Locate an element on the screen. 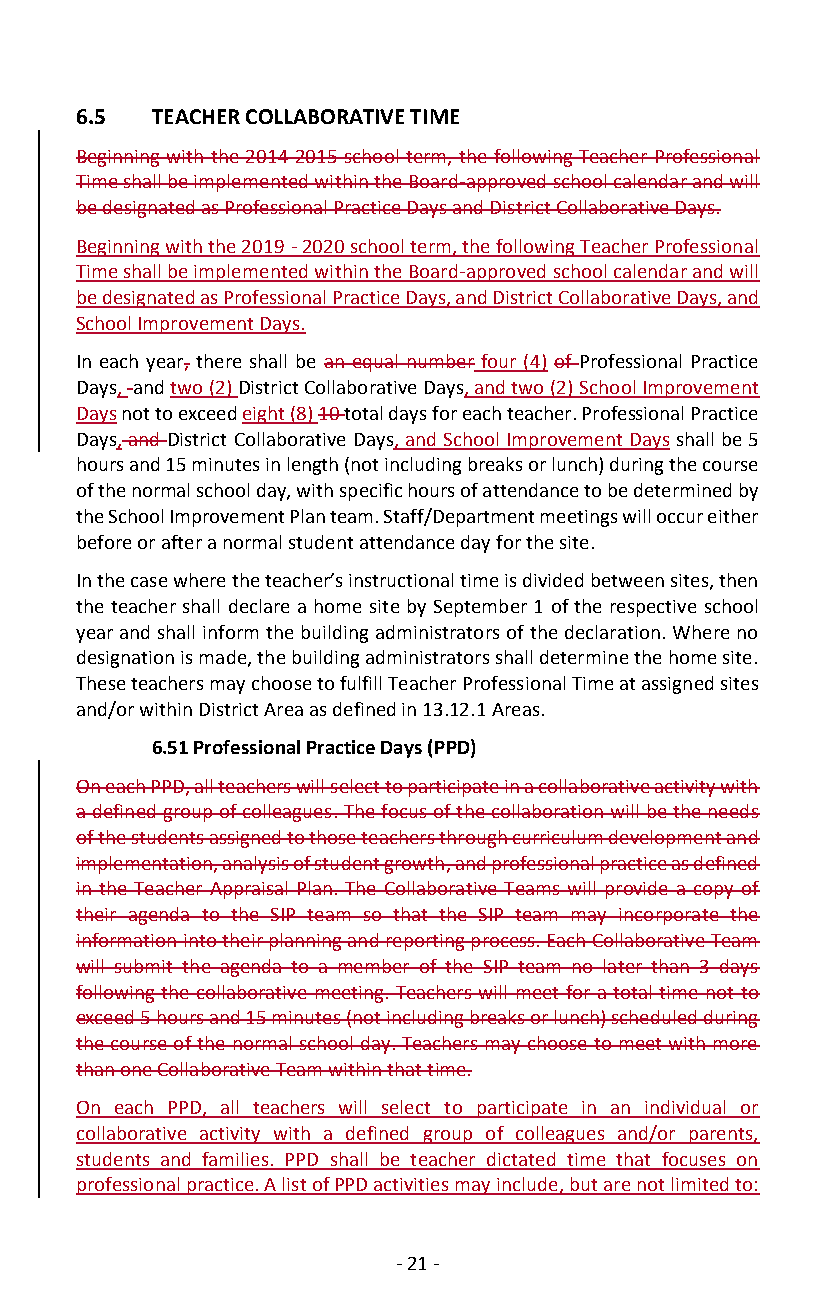 This screenshot has width=835, height=1291. families is located at coordinates (235, 1160).
